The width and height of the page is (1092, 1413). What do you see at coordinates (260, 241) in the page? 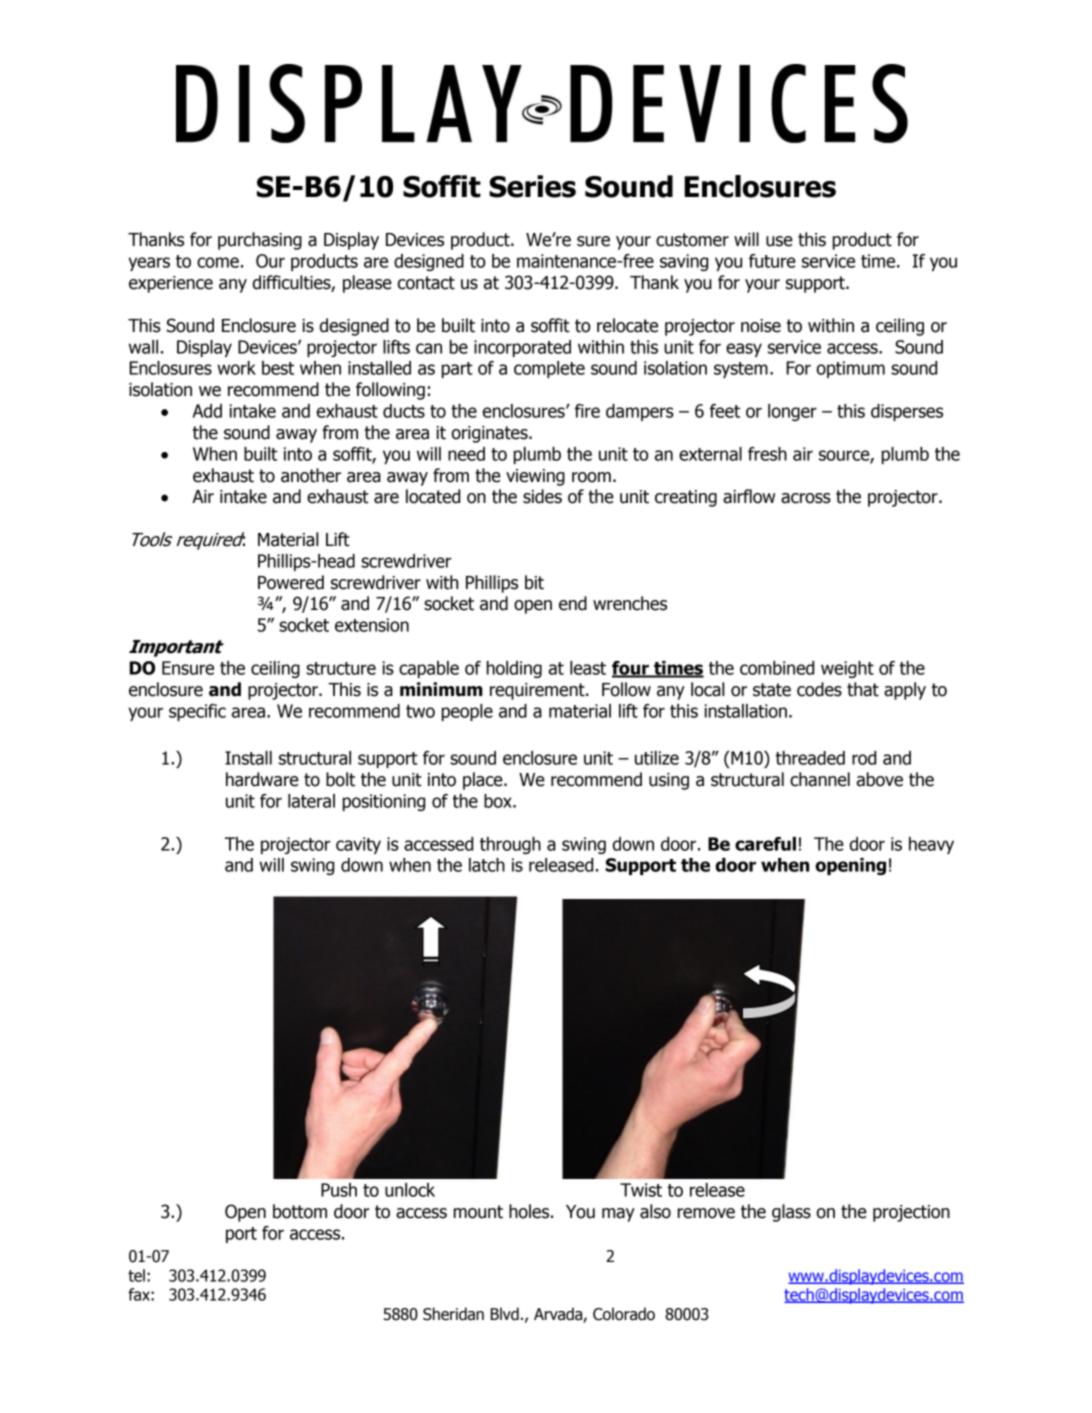
I see `purchasing` at bounding box center [260, 241].
